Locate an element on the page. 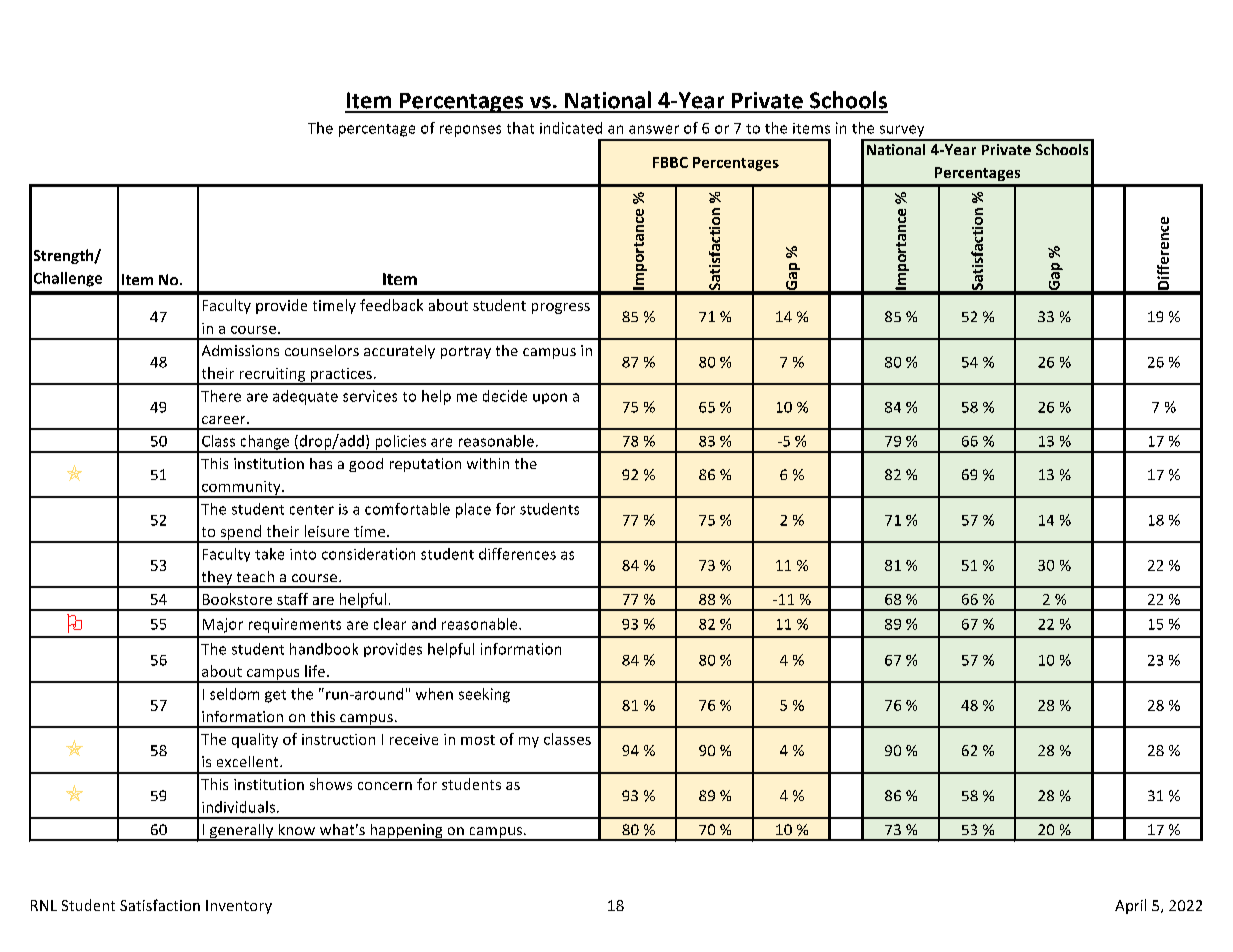 This page has width=1233, height=952. counselors is located at coordinates (322, 350).
